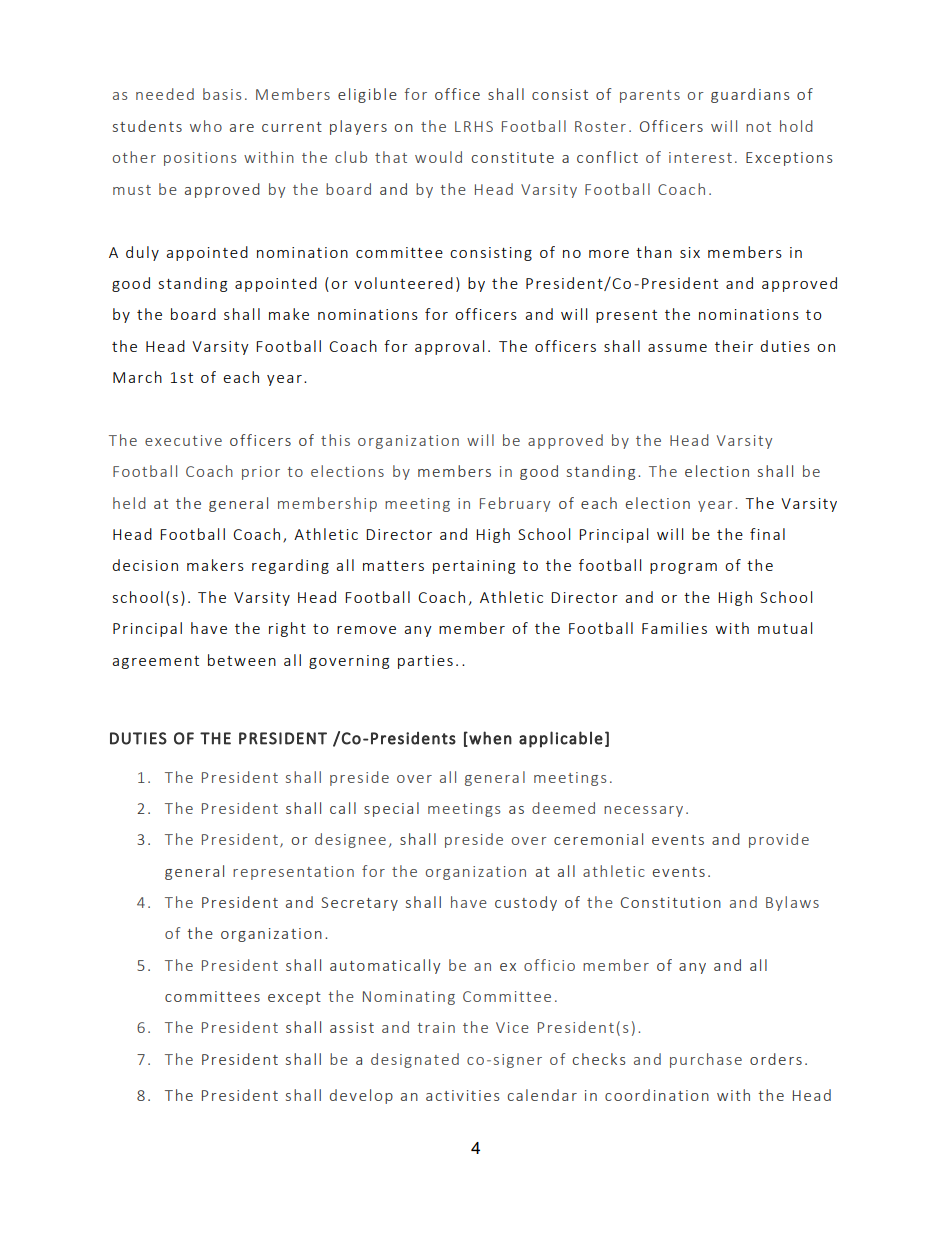  Describe the element at coordinates (361, 1096) in the screenshot. I see `develop` at that location.
